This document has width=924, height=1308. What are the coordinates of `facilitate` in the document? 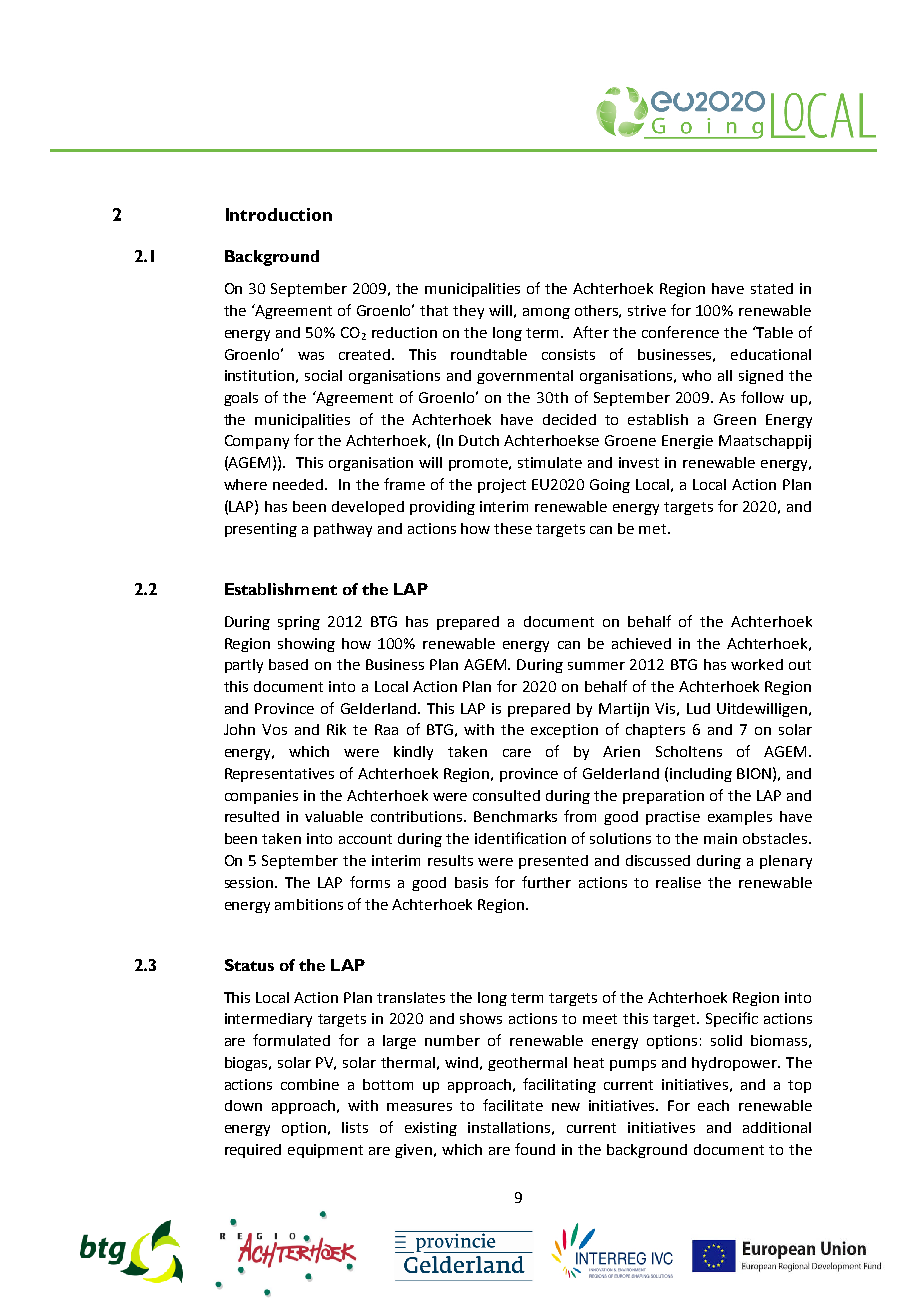 It's located at (513, 1105).
